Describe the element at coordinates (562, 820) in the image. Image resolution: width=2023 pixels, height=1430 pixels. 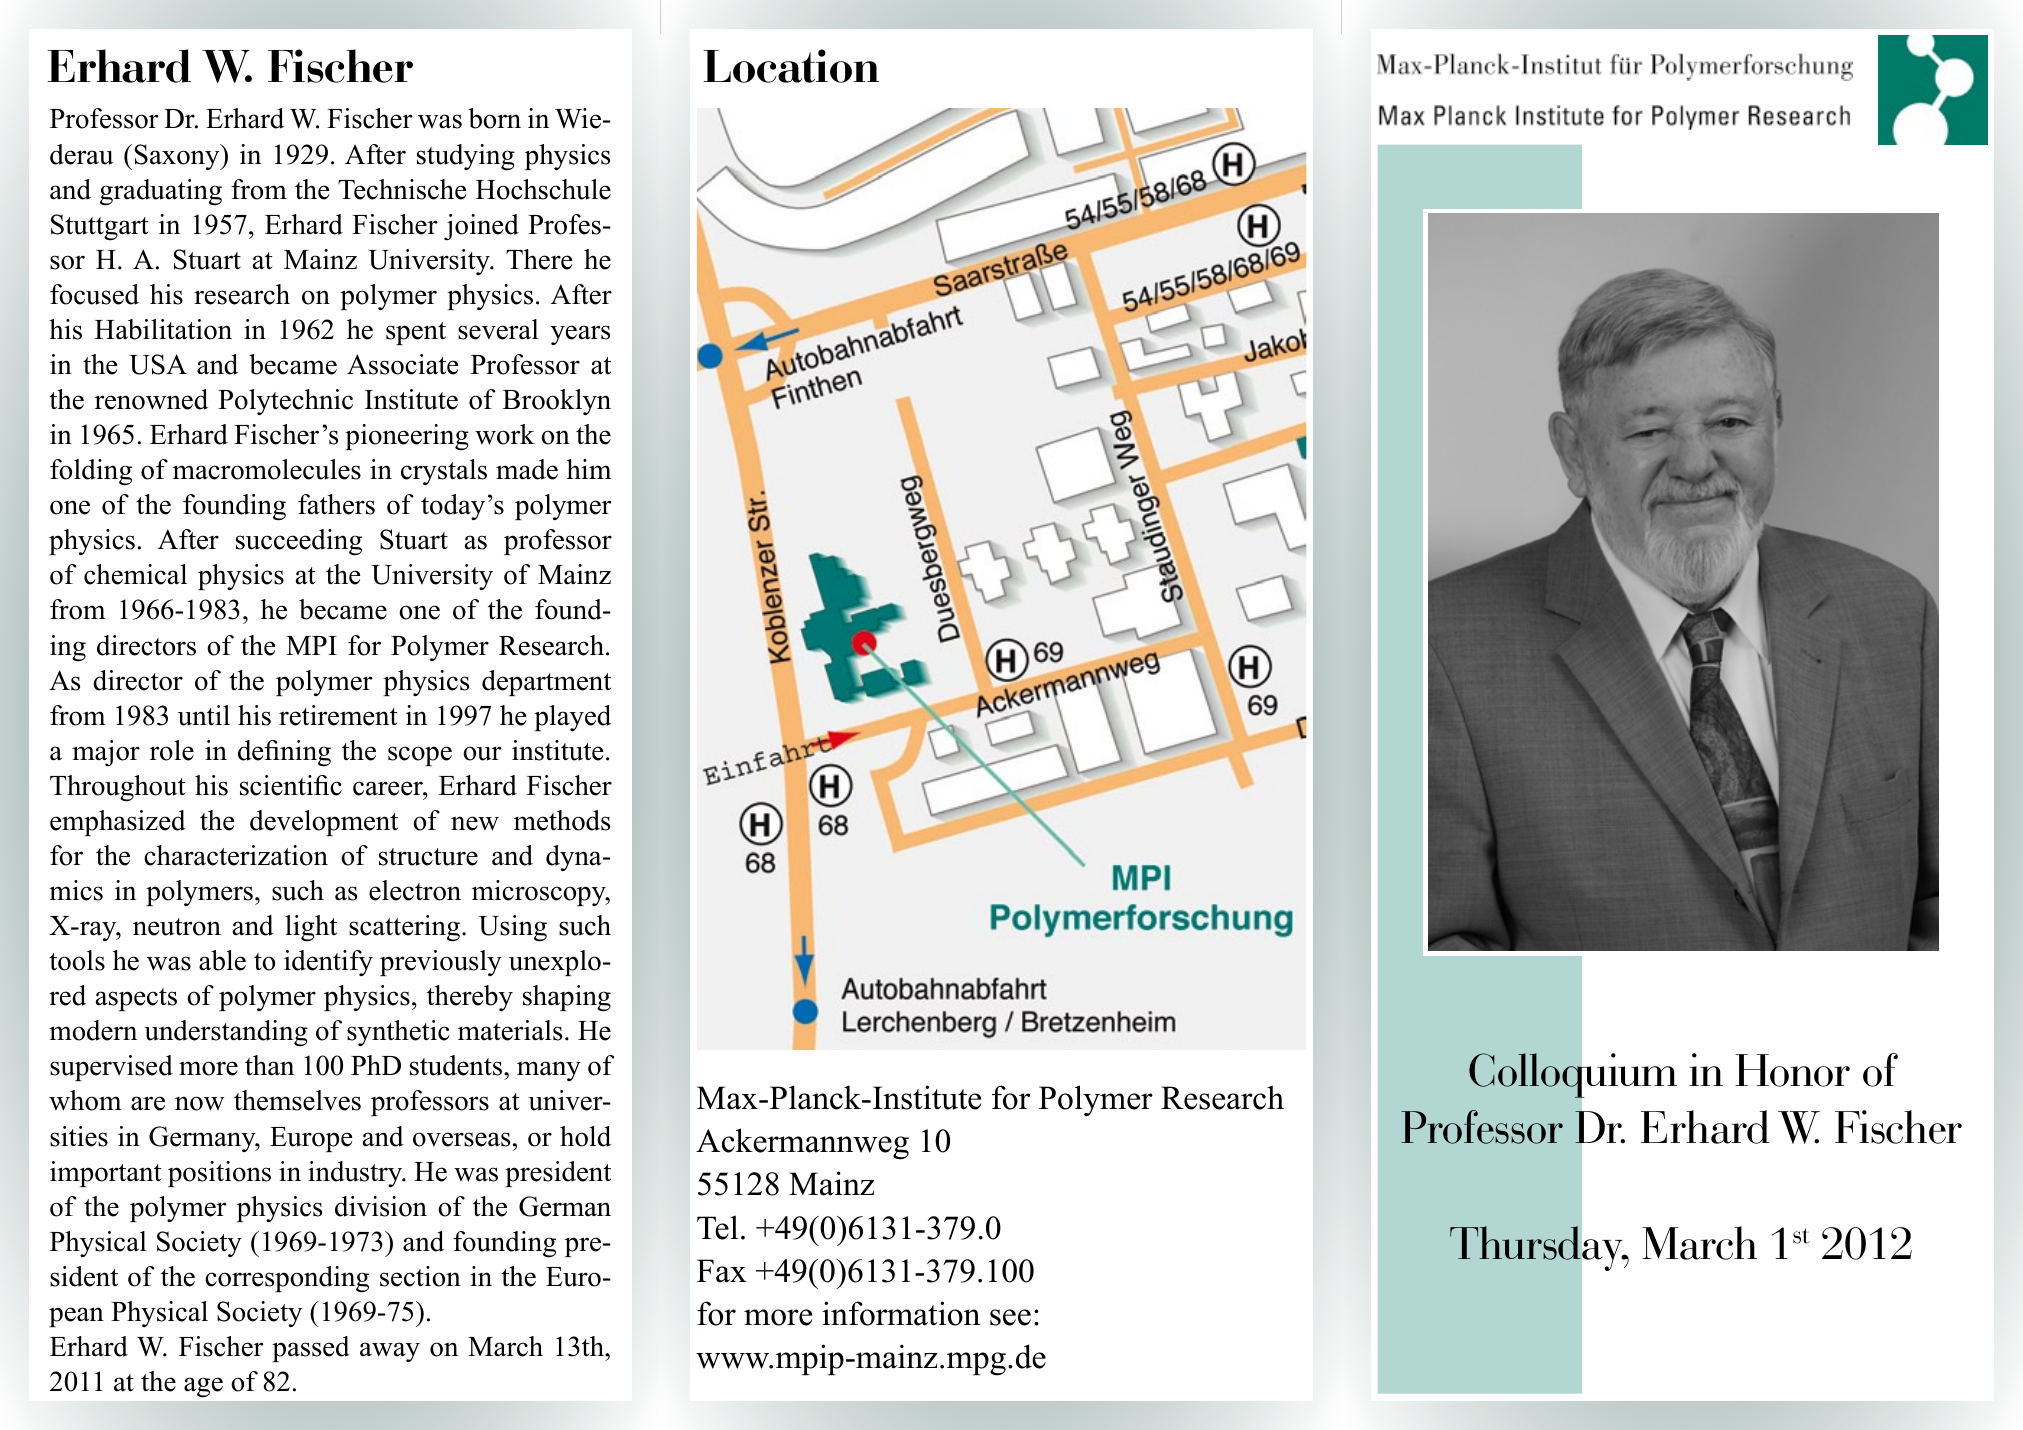
I see `methods` at that location.
